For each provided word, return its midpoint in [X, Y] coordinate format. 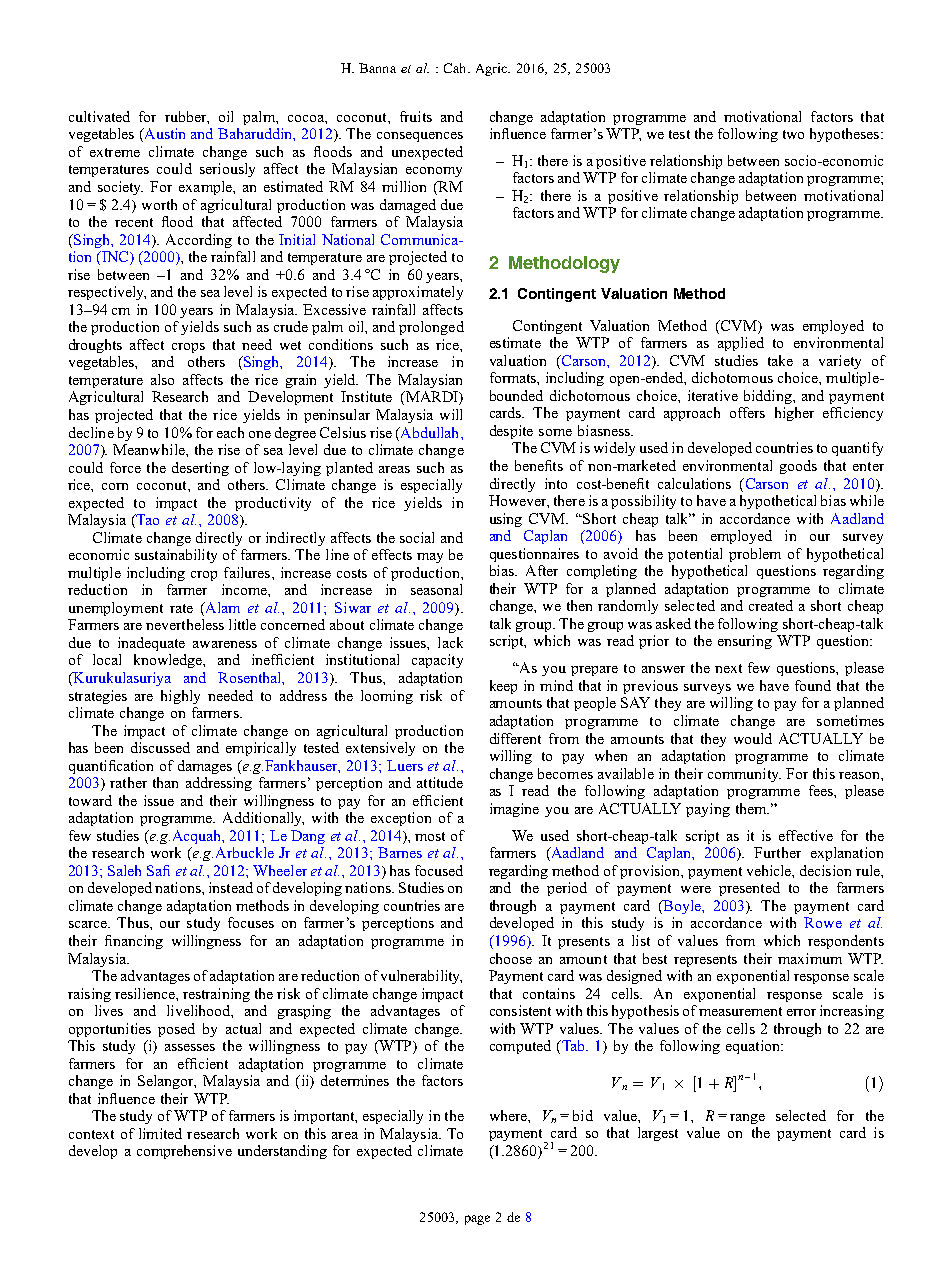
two [793, 134]
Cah [456, 68]
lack [450, 642]
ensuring [745, 642]
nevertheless [185, 624]
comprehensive [184, 1152]
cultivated [99, 116]
